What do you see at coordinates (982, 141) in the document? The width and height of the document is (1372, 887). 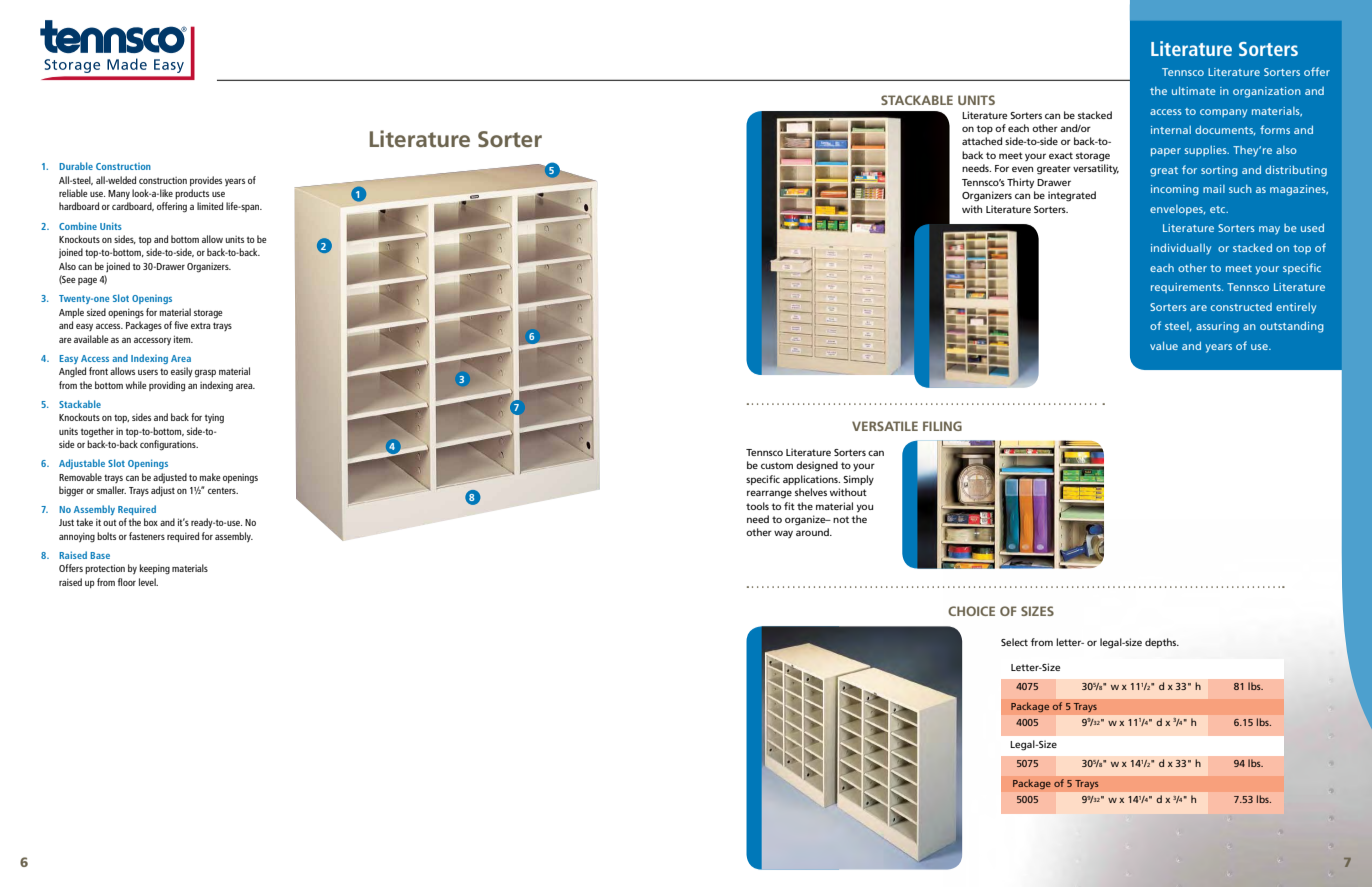 I see `attached` at bounding box center [982, 141].
